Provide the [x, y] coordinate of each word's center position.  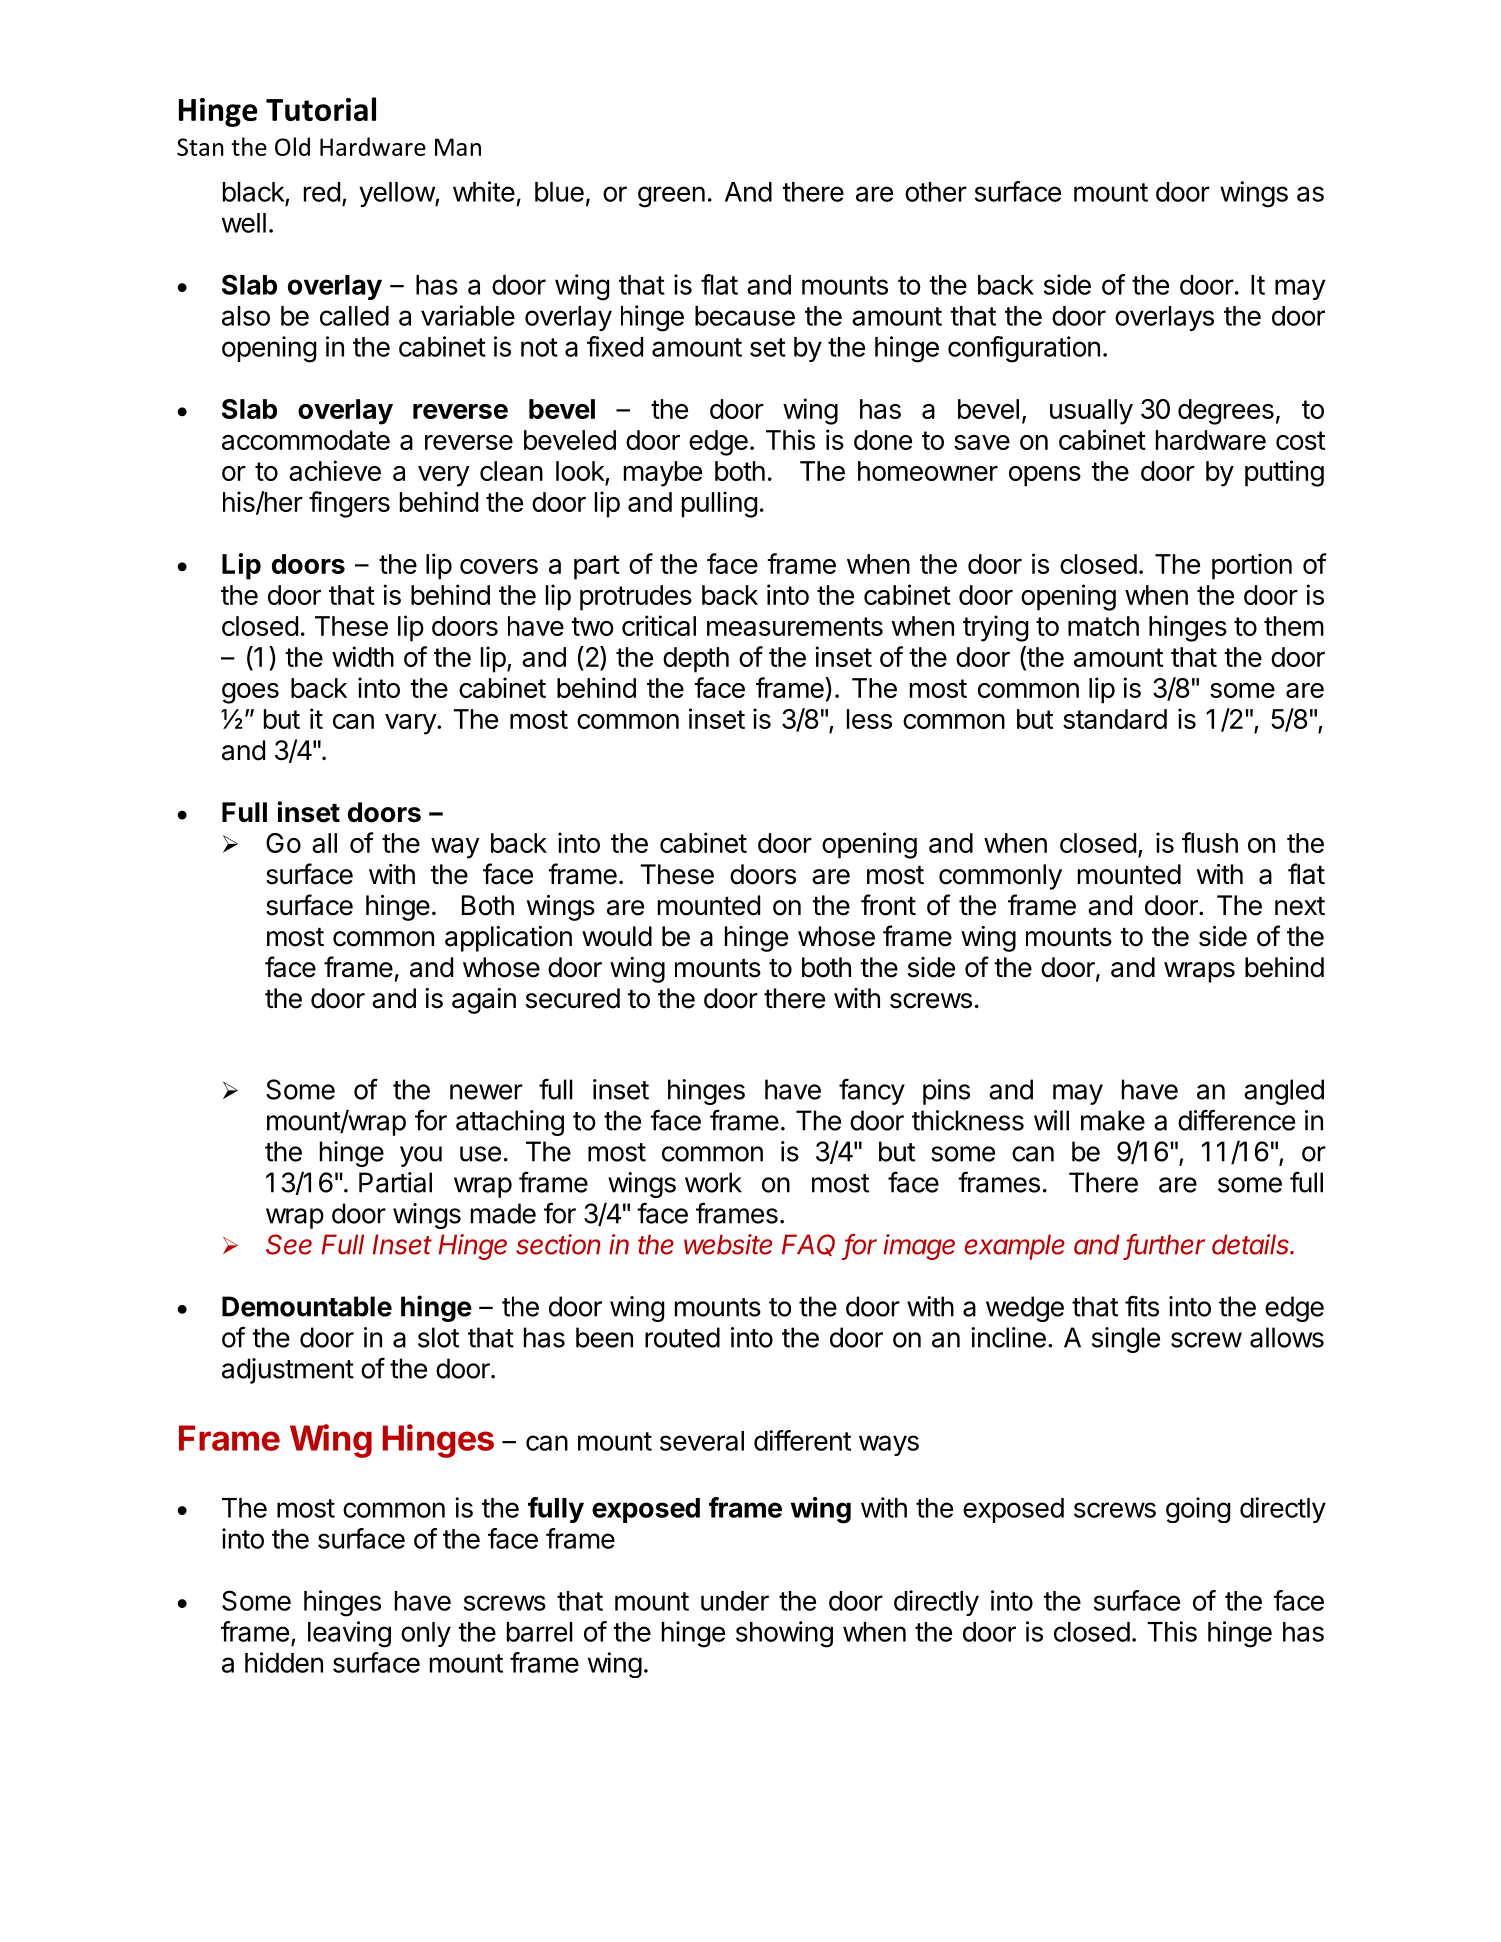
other [936, 192]
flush [1210, 842]
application [508, 939]
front [888, 905]
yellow [397, 194]
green [671, 197]
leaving [349, 1634]
